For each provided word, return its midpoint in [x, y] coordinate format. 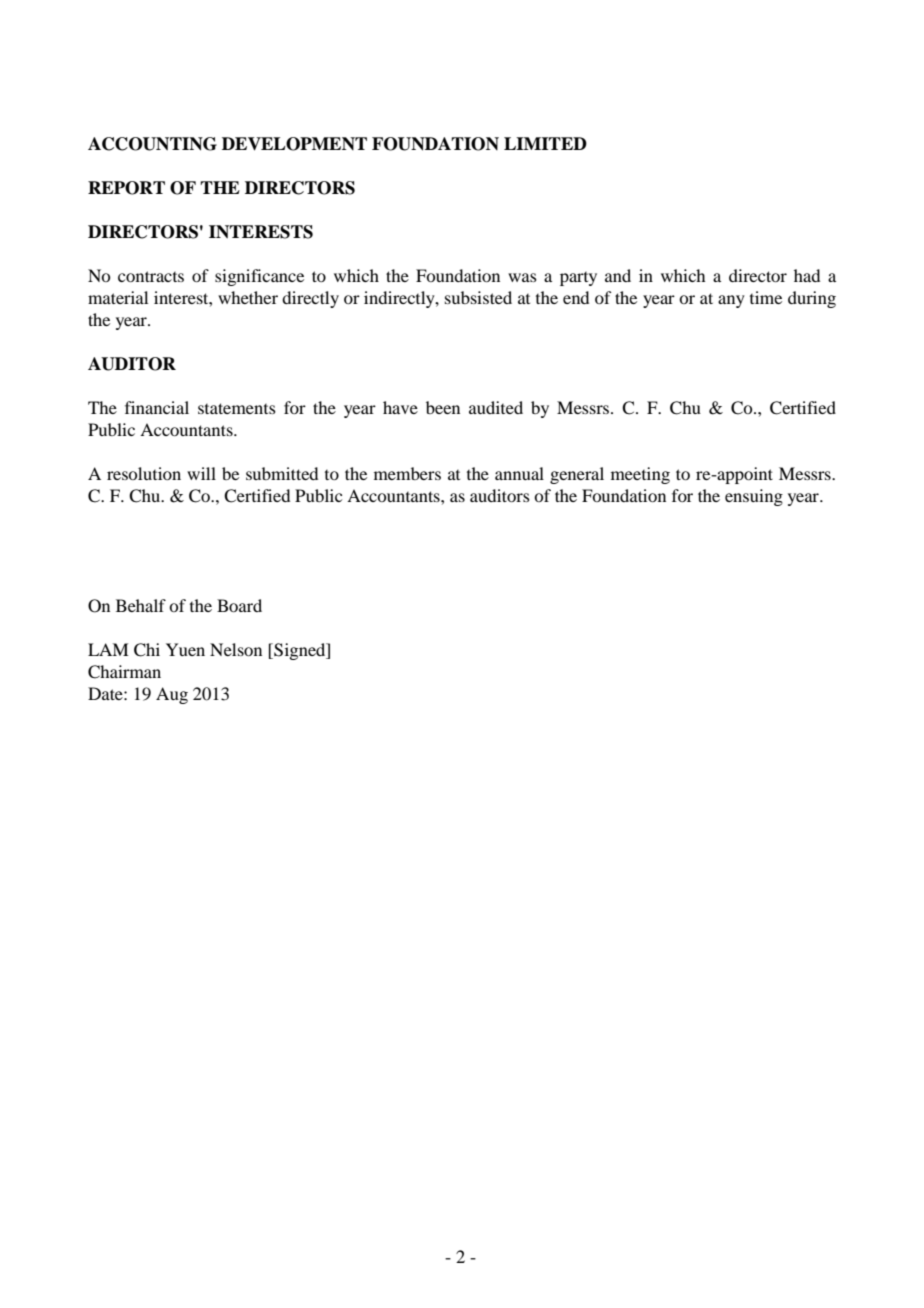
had [807, 275]
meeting [640, 475]
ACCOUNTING [152, 144]
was [522, 277]
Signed [300, 651]
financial [157, 407]
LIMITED [545, 143]
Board [239, 605]
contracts [151, 276]
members [407, 473]
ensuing [754, 497]
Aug [172, 695]
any [731, 301]
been [443, 407]
